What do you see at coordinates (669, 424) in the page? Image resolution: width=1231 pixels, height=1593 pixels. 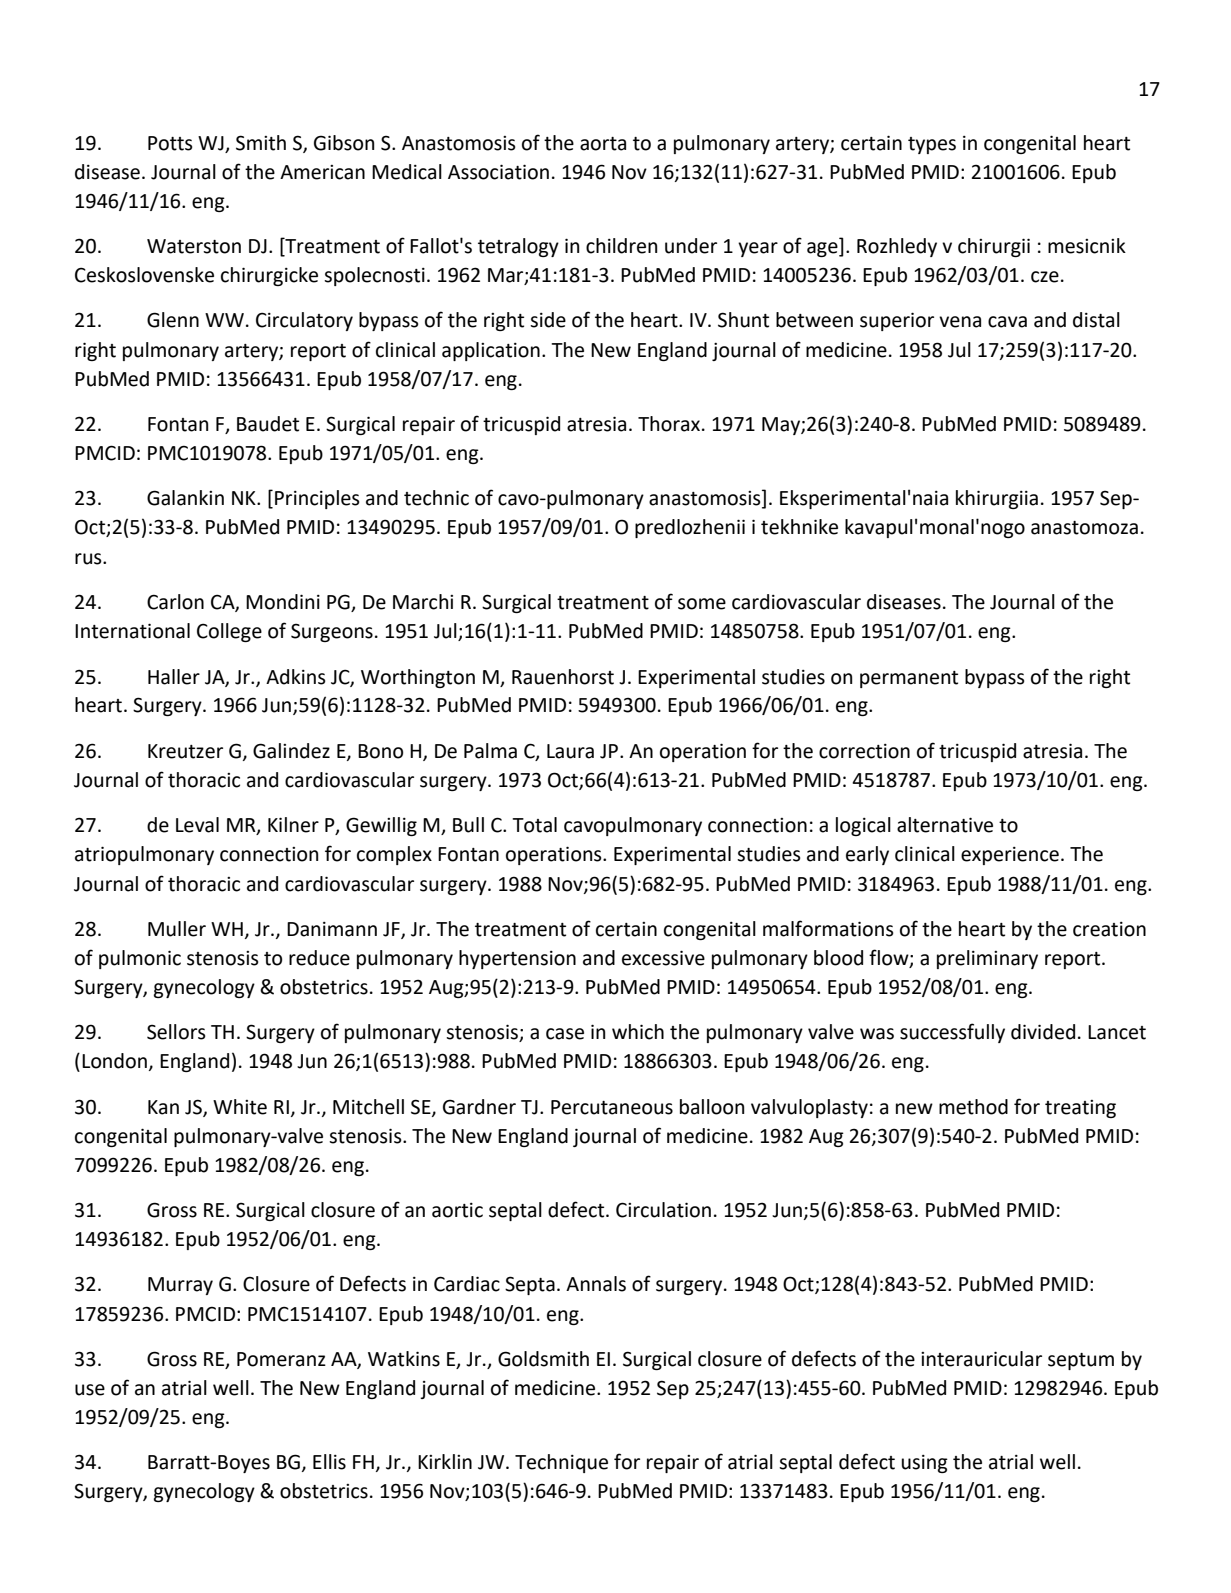 I see `Thorax` at bounding box center [669, 424].
